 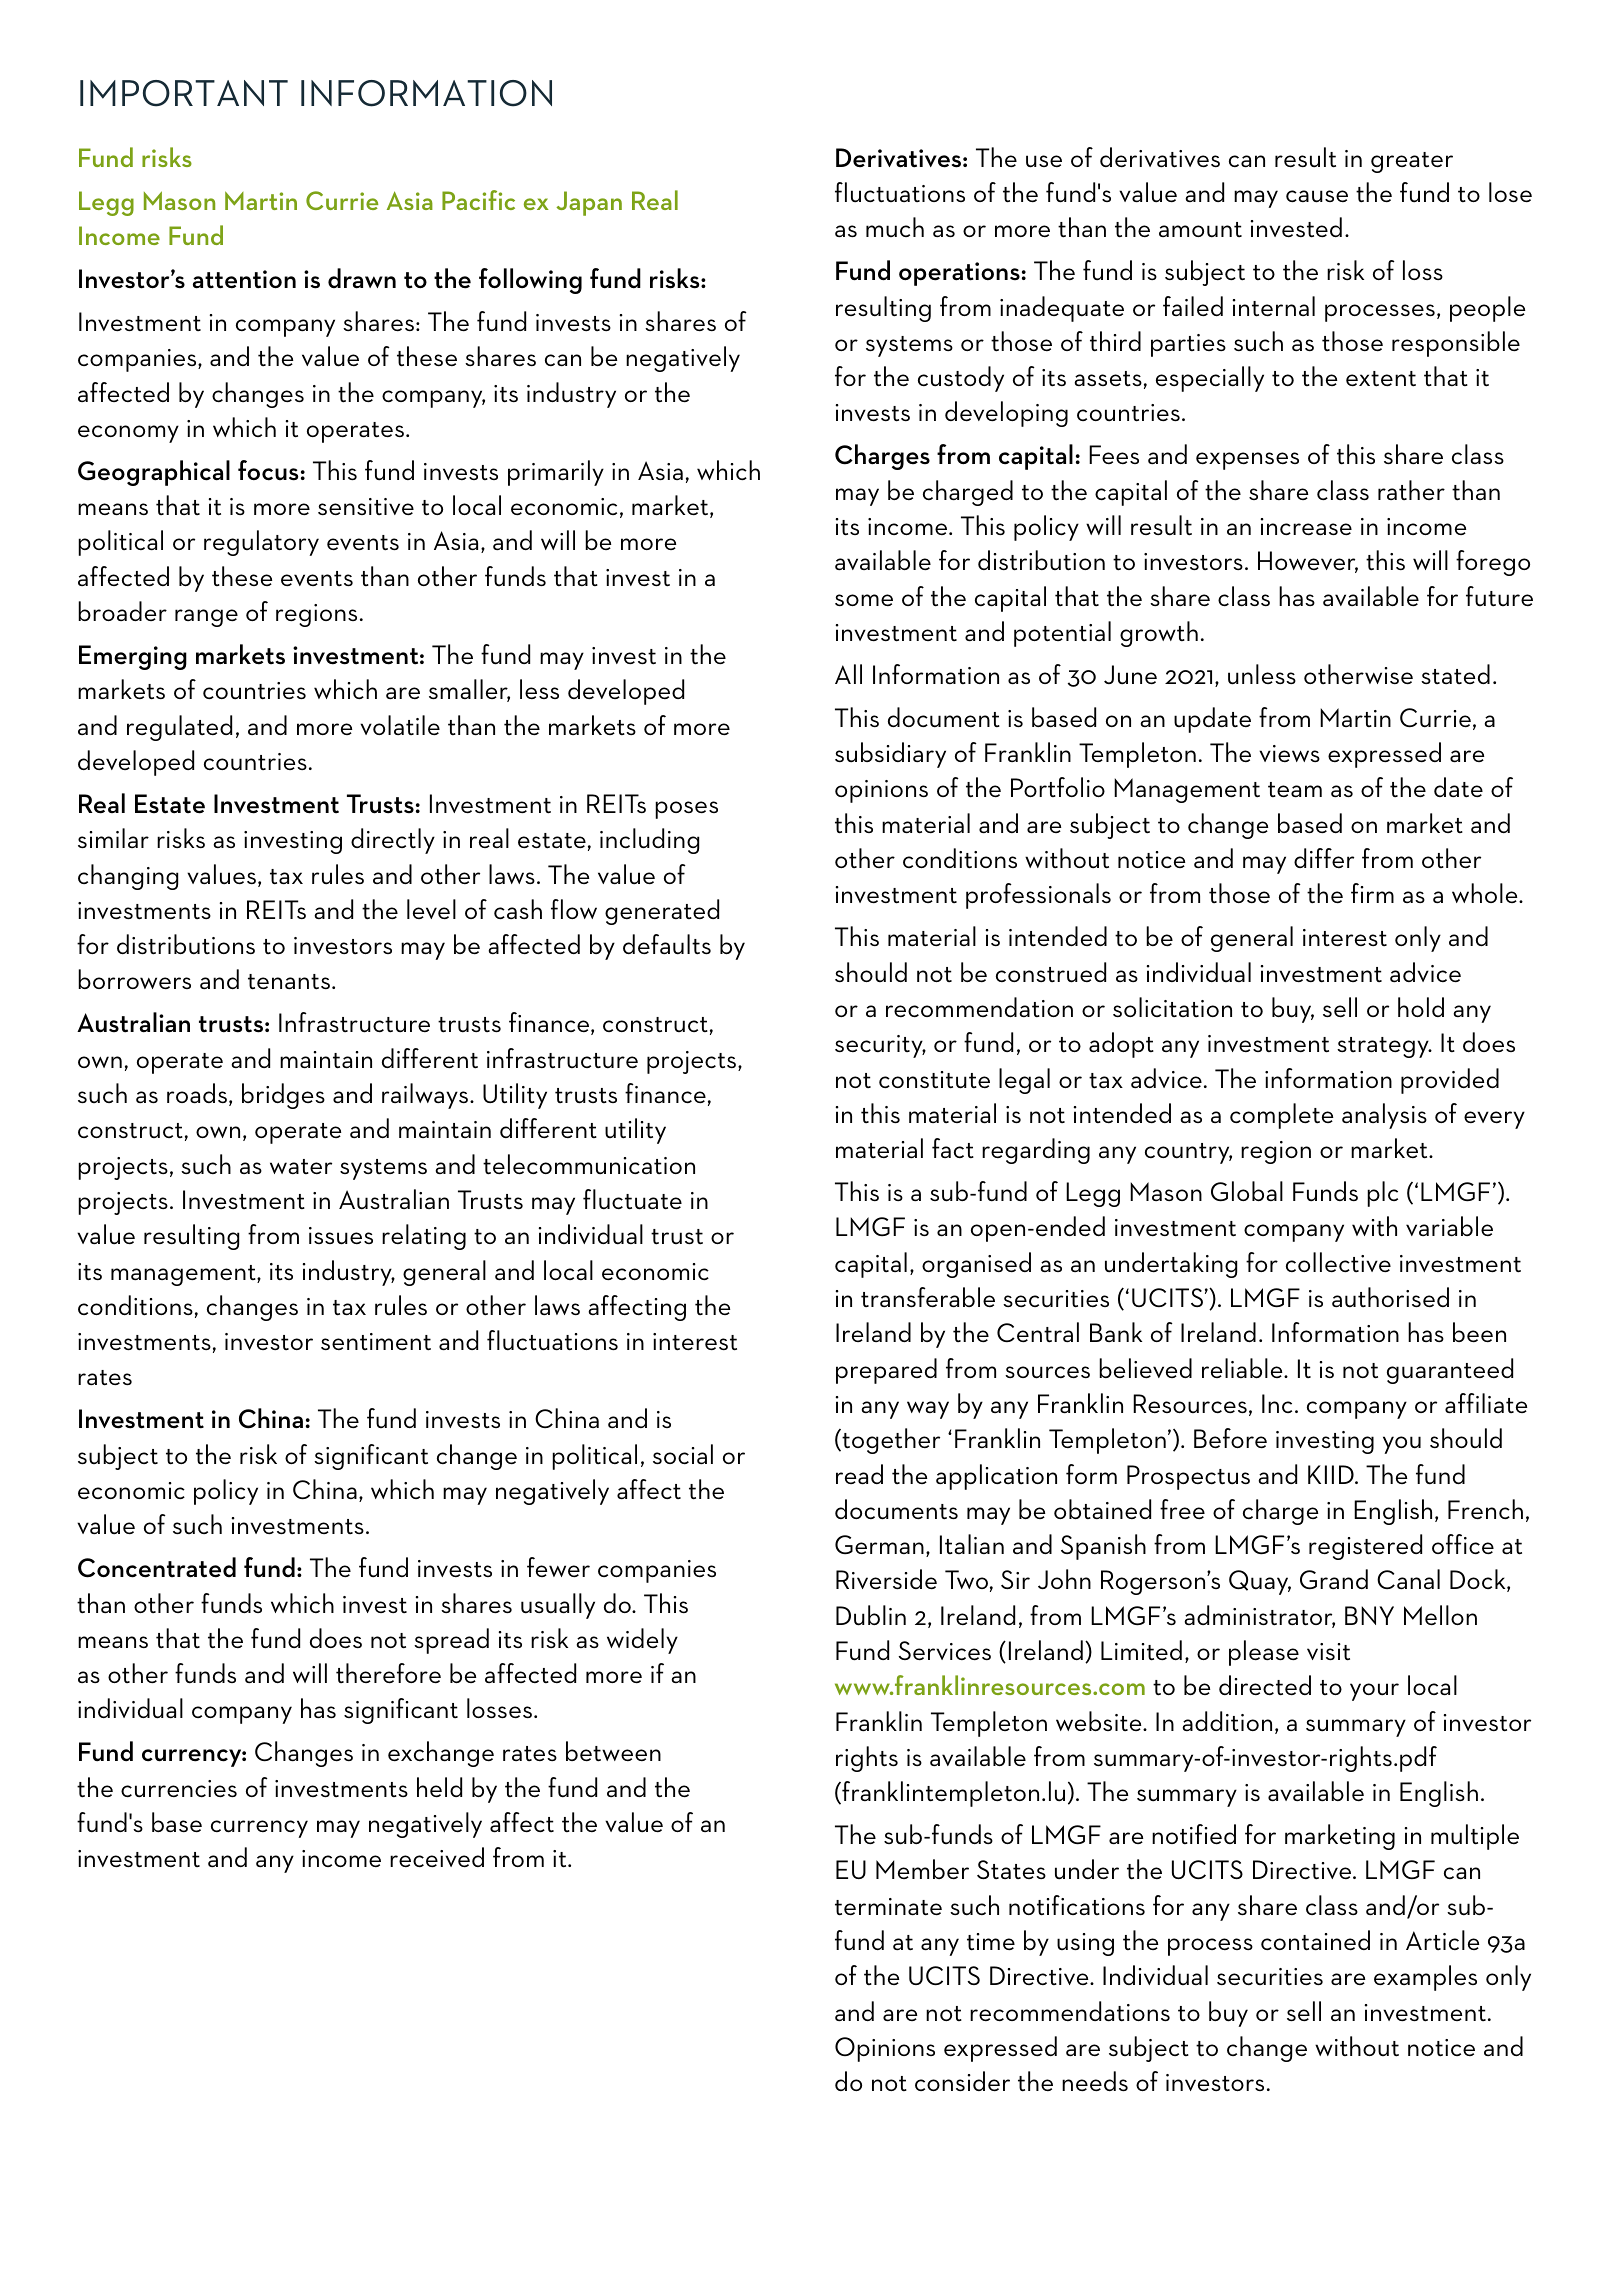 What do you see at coordinates (437, 1857) in the page?
I see `received` at bounding box center [437, 1857].
